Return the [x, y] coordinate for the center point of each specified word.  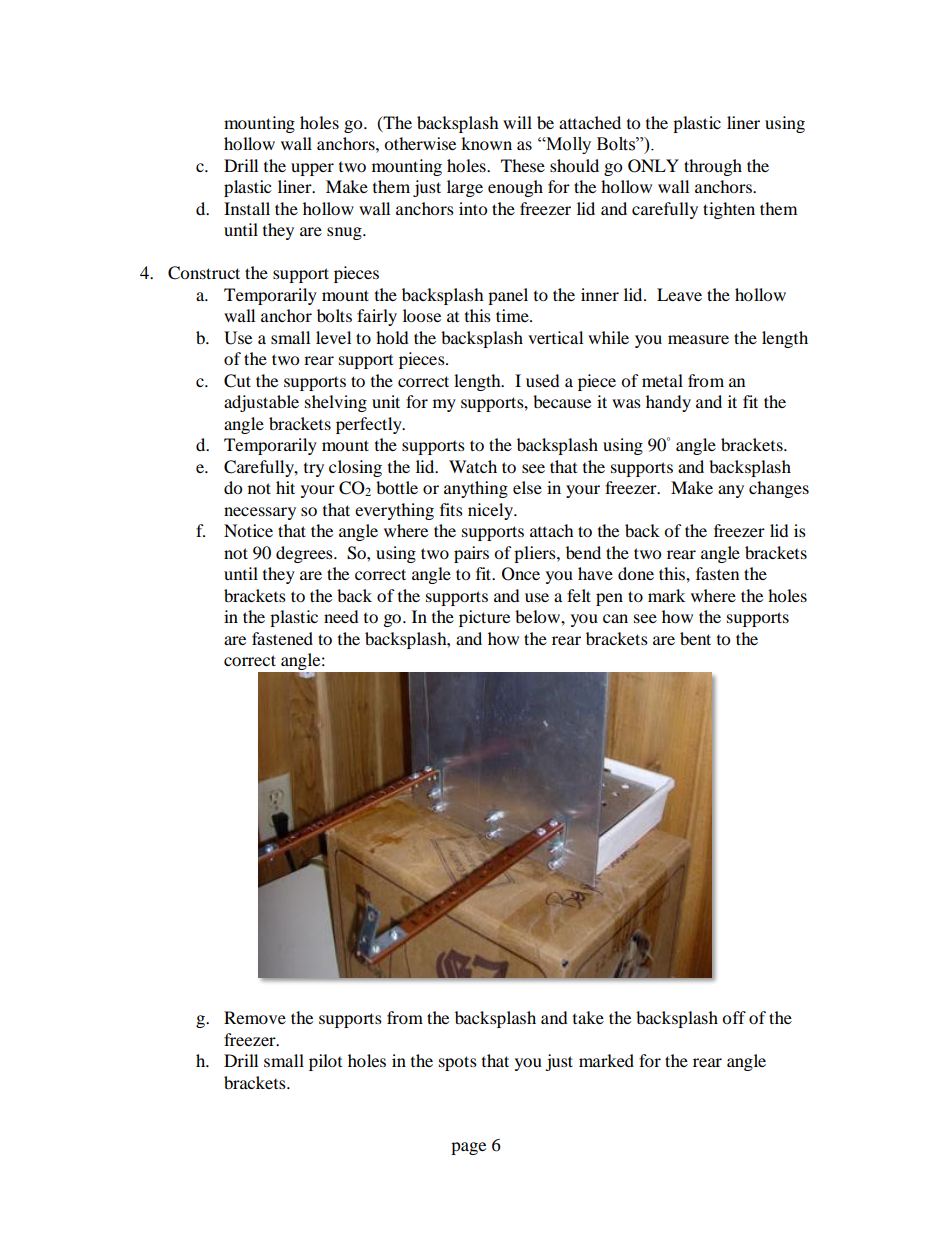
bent [695, 638]
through [713, 167]
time [513, 315]
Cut [237, 381]
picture [484, 618]
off [734, 1017]
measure [698, 339]
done [636, 573]
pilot [325, 1062]
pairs [471, 554]
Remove [255, 1017]
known [486, 143]
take [588, 1017]
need [341, 616]
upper [312, 169]
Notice [248, 530]
